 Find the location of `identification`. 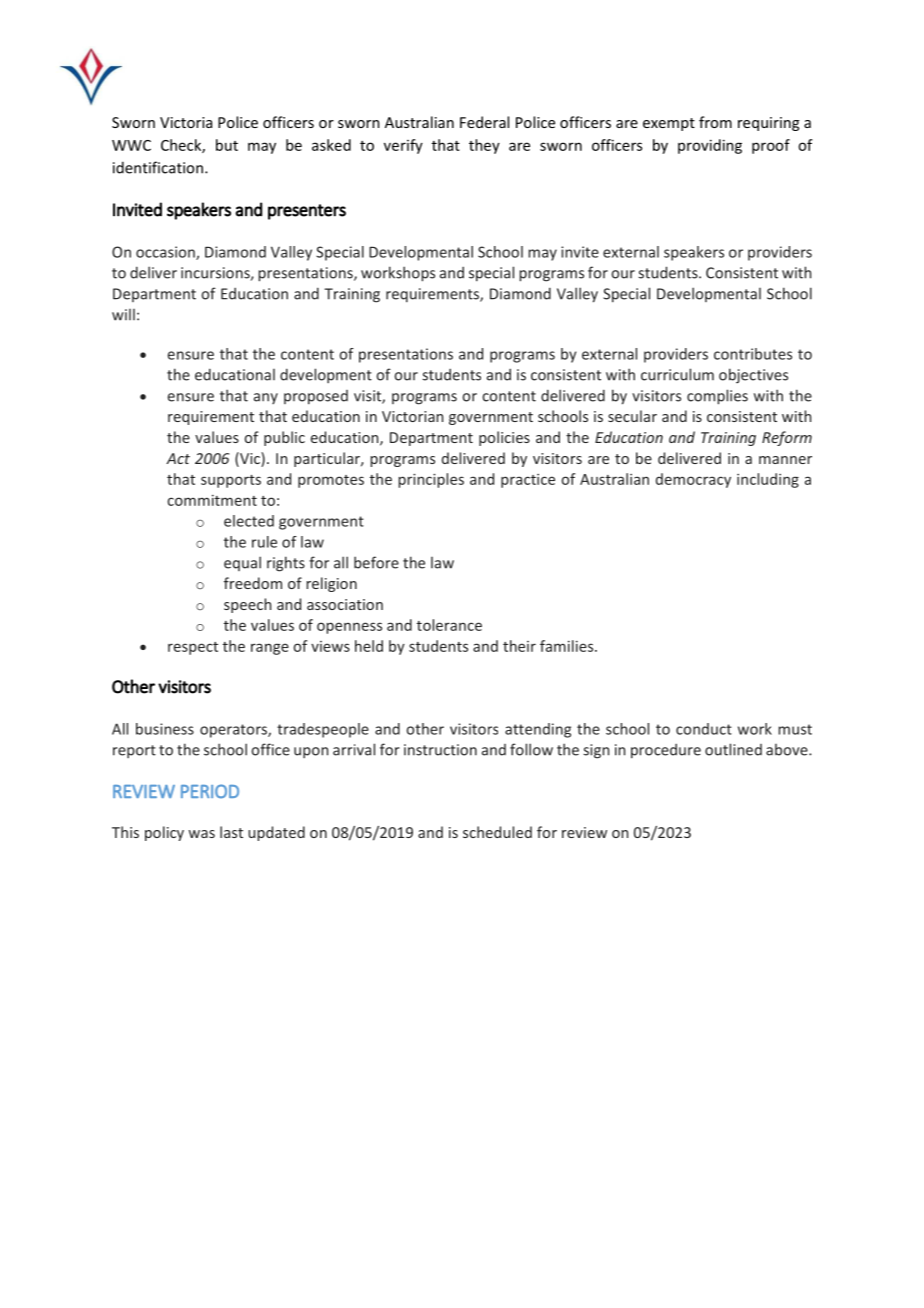

identification is located at coordinates (158, 167).
